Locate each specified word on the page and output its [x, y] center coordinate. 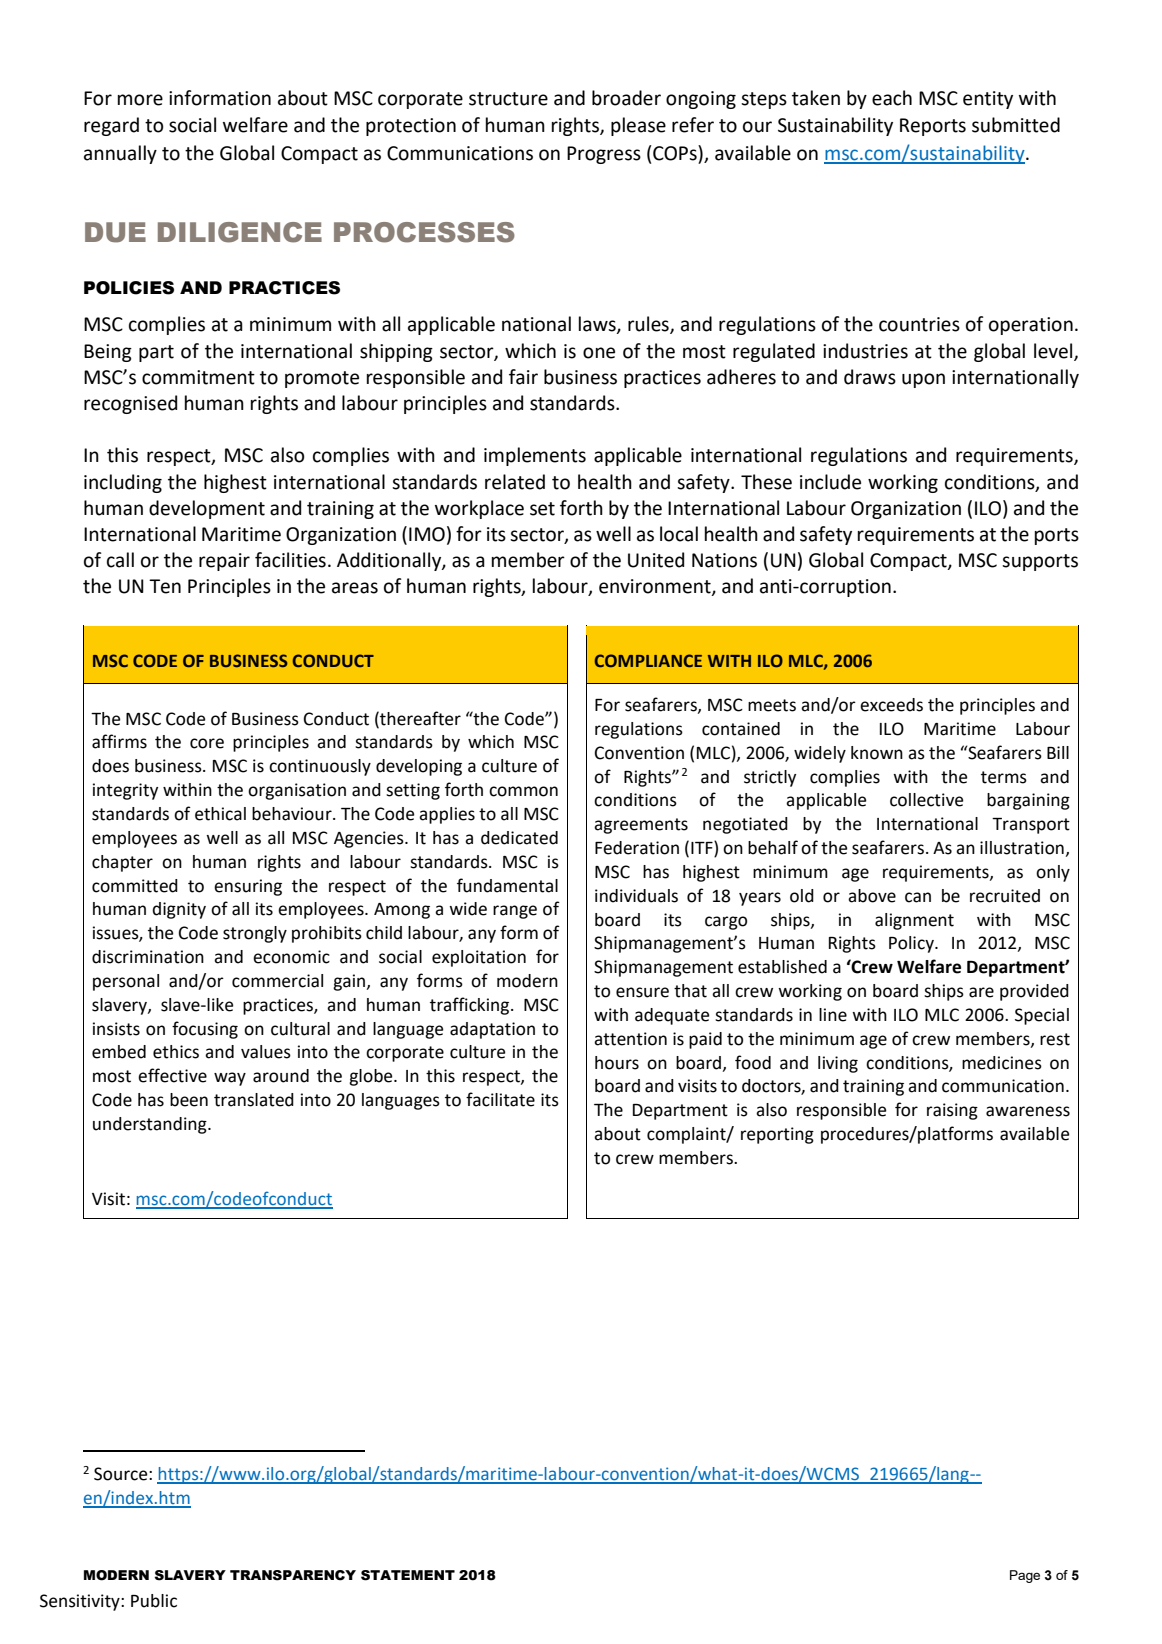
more [140, 100]
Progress [604, 155]
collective [926, 800]
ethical [220, 814]
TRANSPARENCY [293, 1575]
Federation [637, 848]
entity [988, 100]
